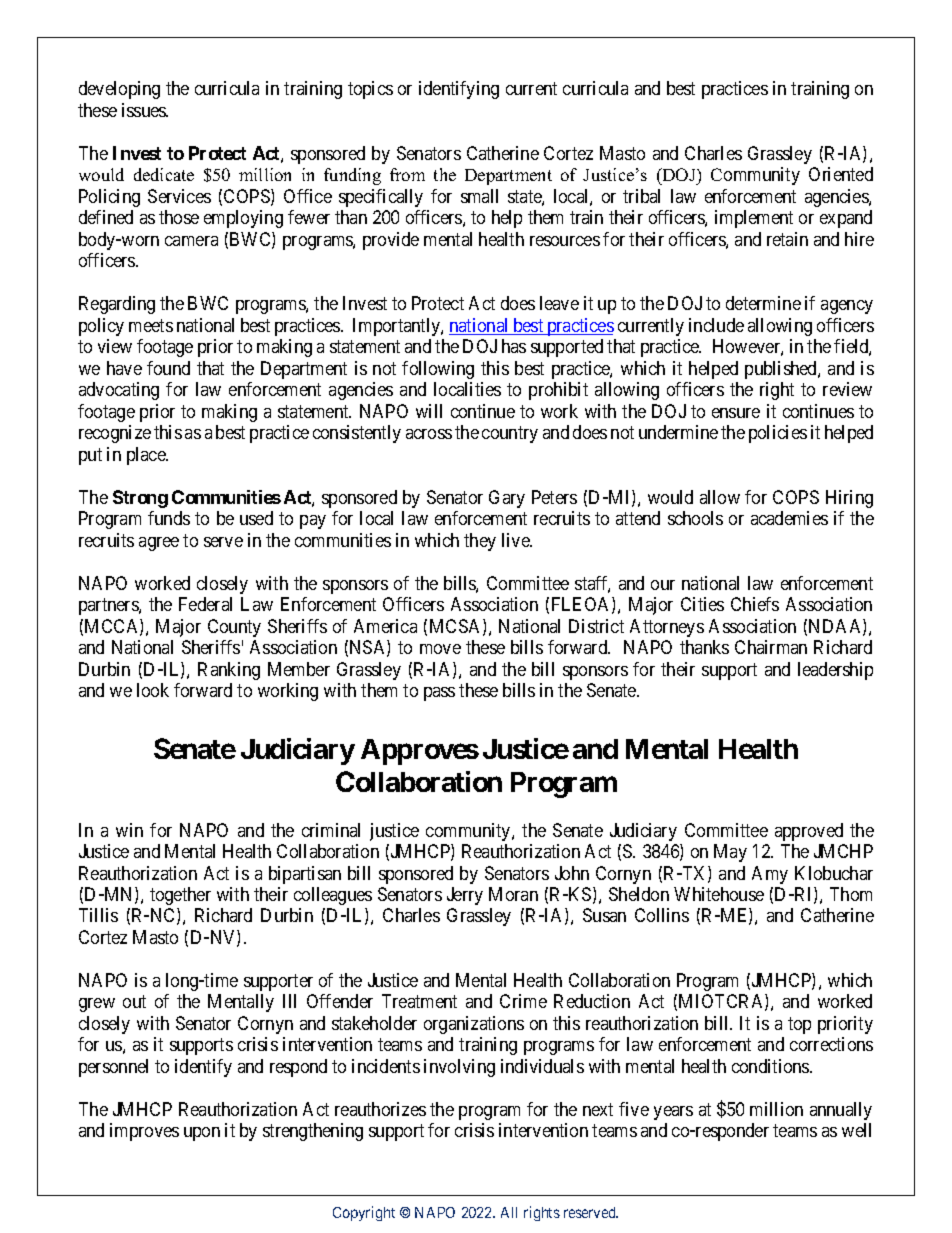 The width and height of the screenshot is (952, 1233). Describe the element at coordinates (771, 1066) in the screenshot. I see `conditions` at that location.
